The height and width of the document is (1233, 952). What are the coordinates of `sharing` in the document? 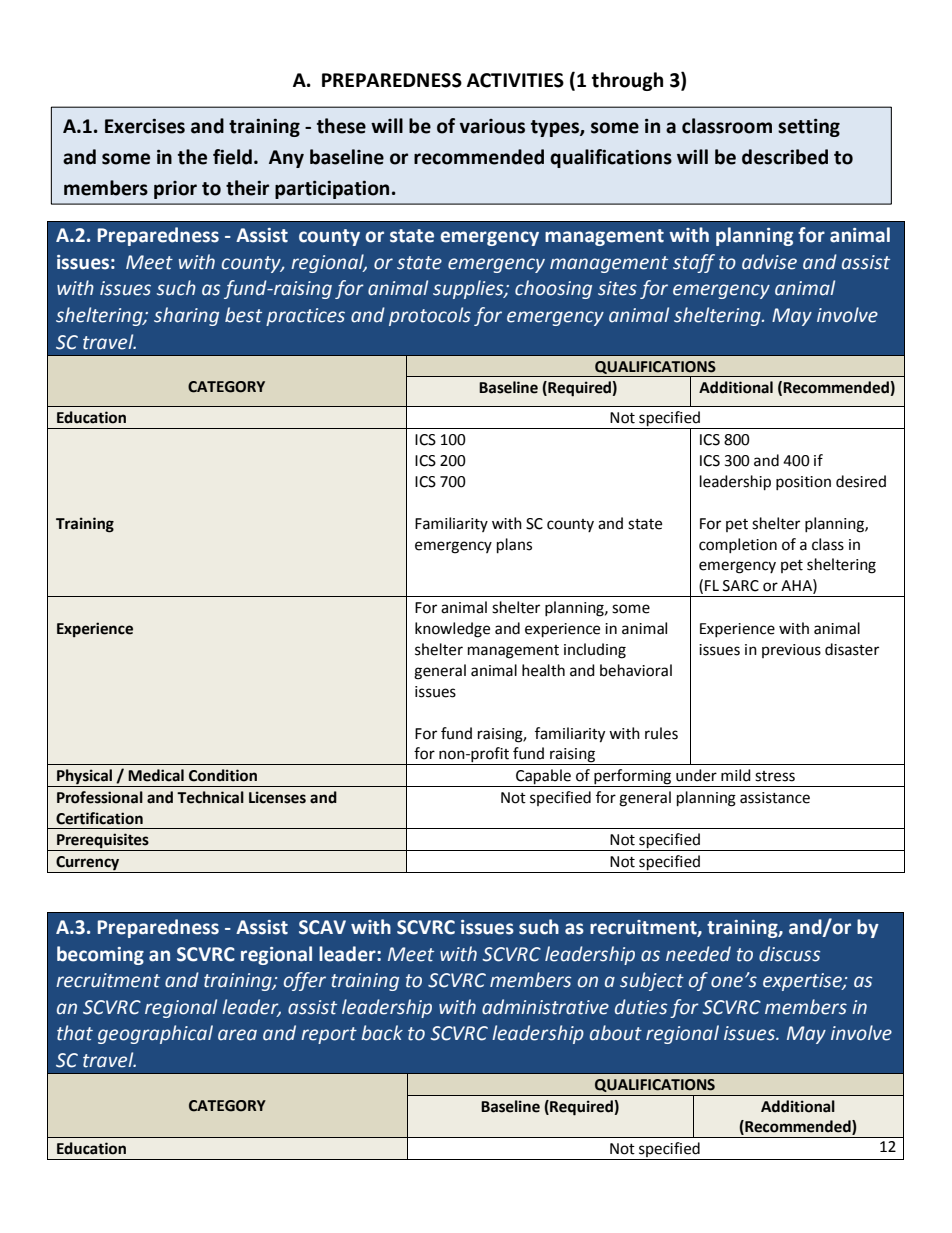 It's located at (186, 316).
